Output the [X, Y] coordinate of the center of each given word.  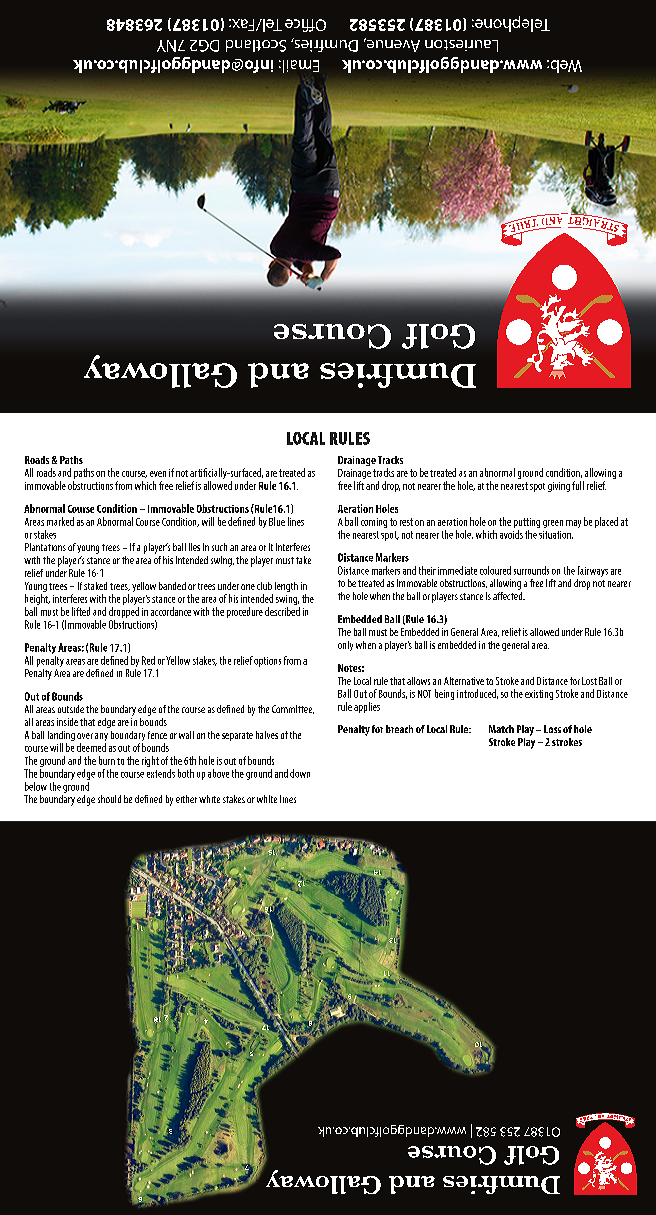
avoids [511, 534]
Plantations [45, 547]
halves [267, 735]
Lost [589, 681]
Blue [277, 521]
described [282, 611]
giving [559, 487]
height [37, 601]
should [109, 799]
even [158, 474]
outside [71, 709]
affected [509, 594]
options [267, 662]
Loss [552, 729]
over [85, 736]
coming [374, 523]
